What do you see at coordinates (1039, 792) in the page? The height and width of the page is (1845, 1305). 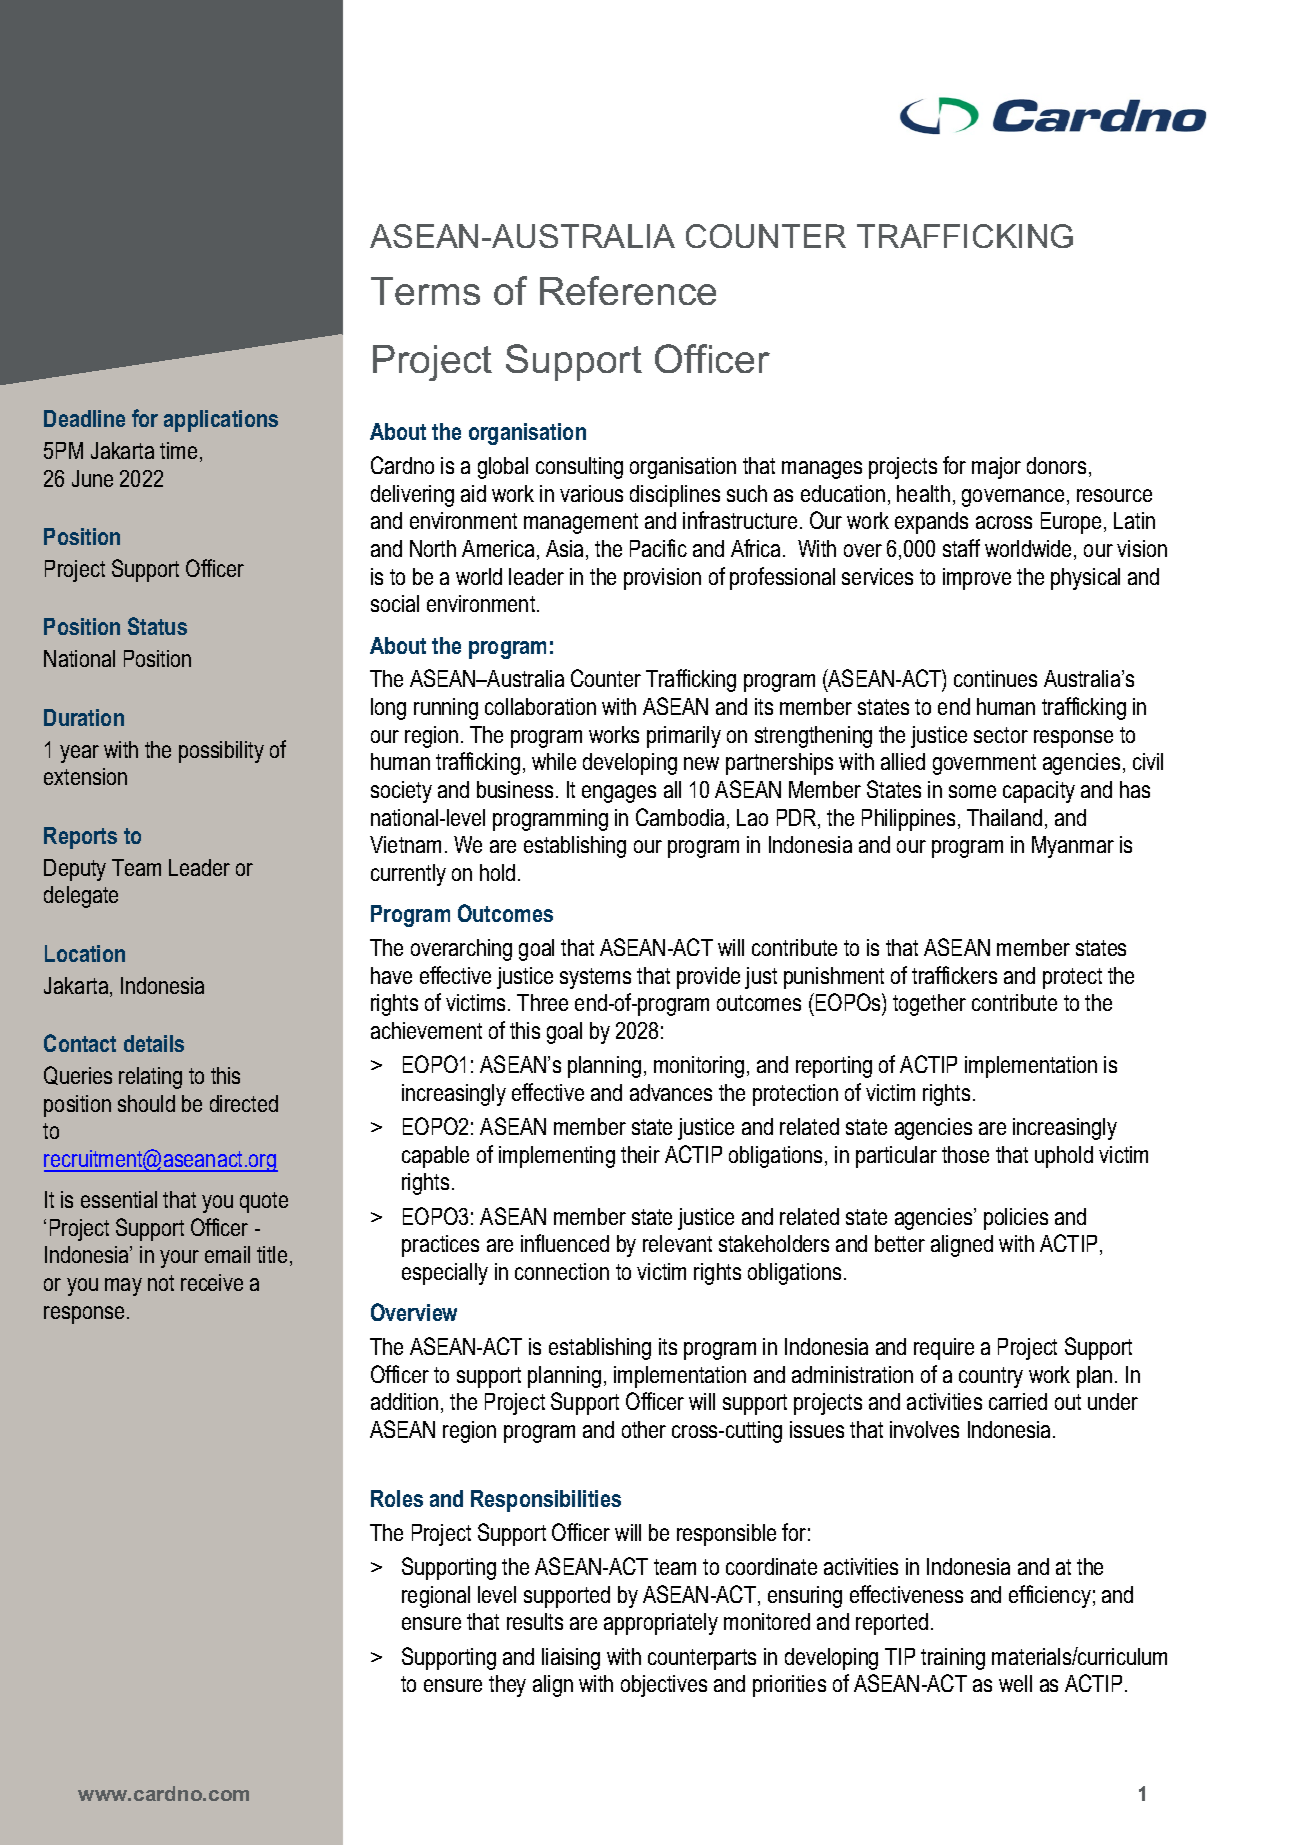 I see `capacity` at bounding box center [1039, 792].
